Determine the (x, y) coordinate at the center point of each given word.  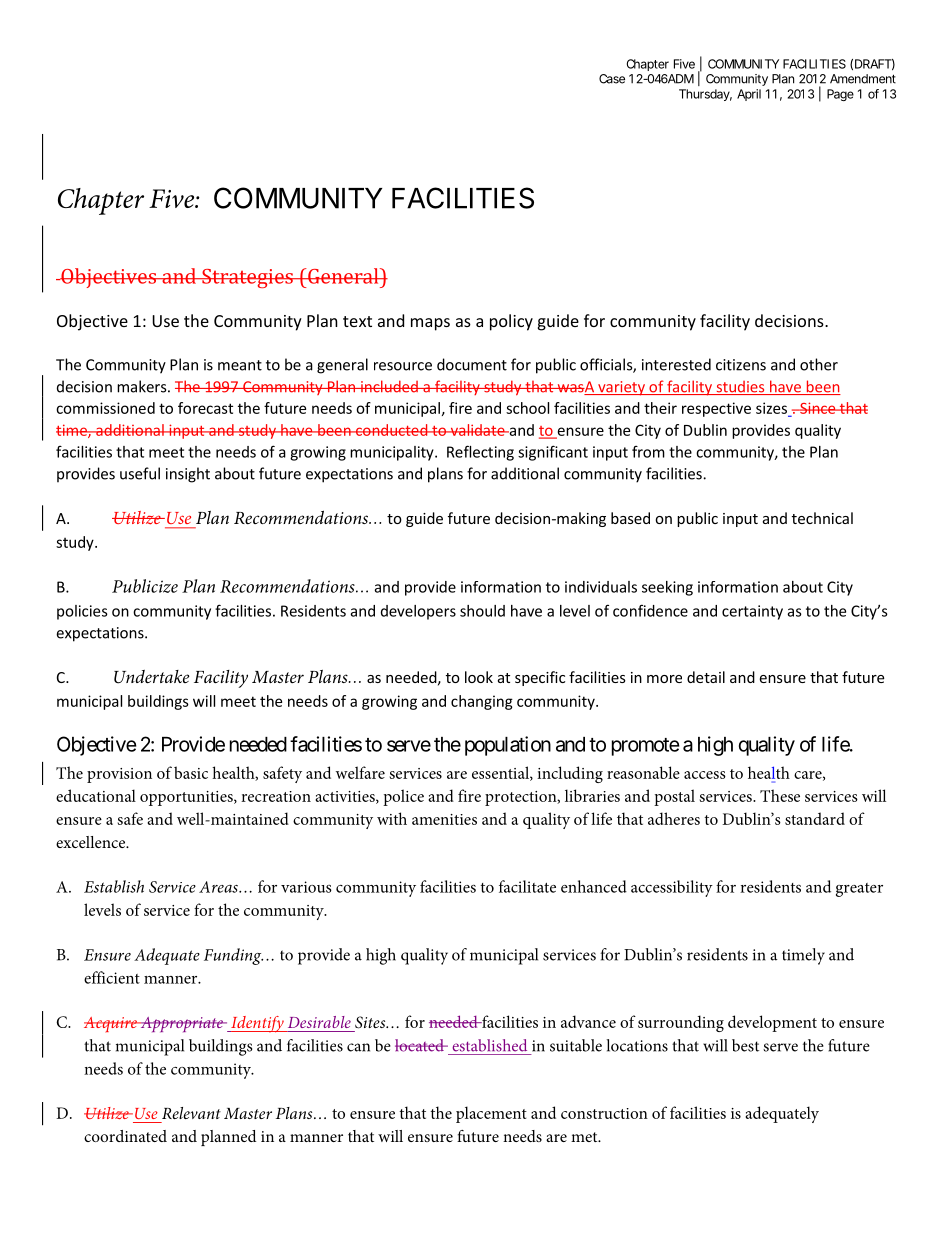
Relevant (191, 1113)
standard (815, 818)
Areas (219, 887)
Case (612, 79)
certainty (752, 612)
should (482, 611)
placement (491, 1114)
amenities (444, 819)
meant (240, 365)
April (749, 95)
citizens (741, 365)
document (472, 364)
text (357, 321)
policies (82, 612)
